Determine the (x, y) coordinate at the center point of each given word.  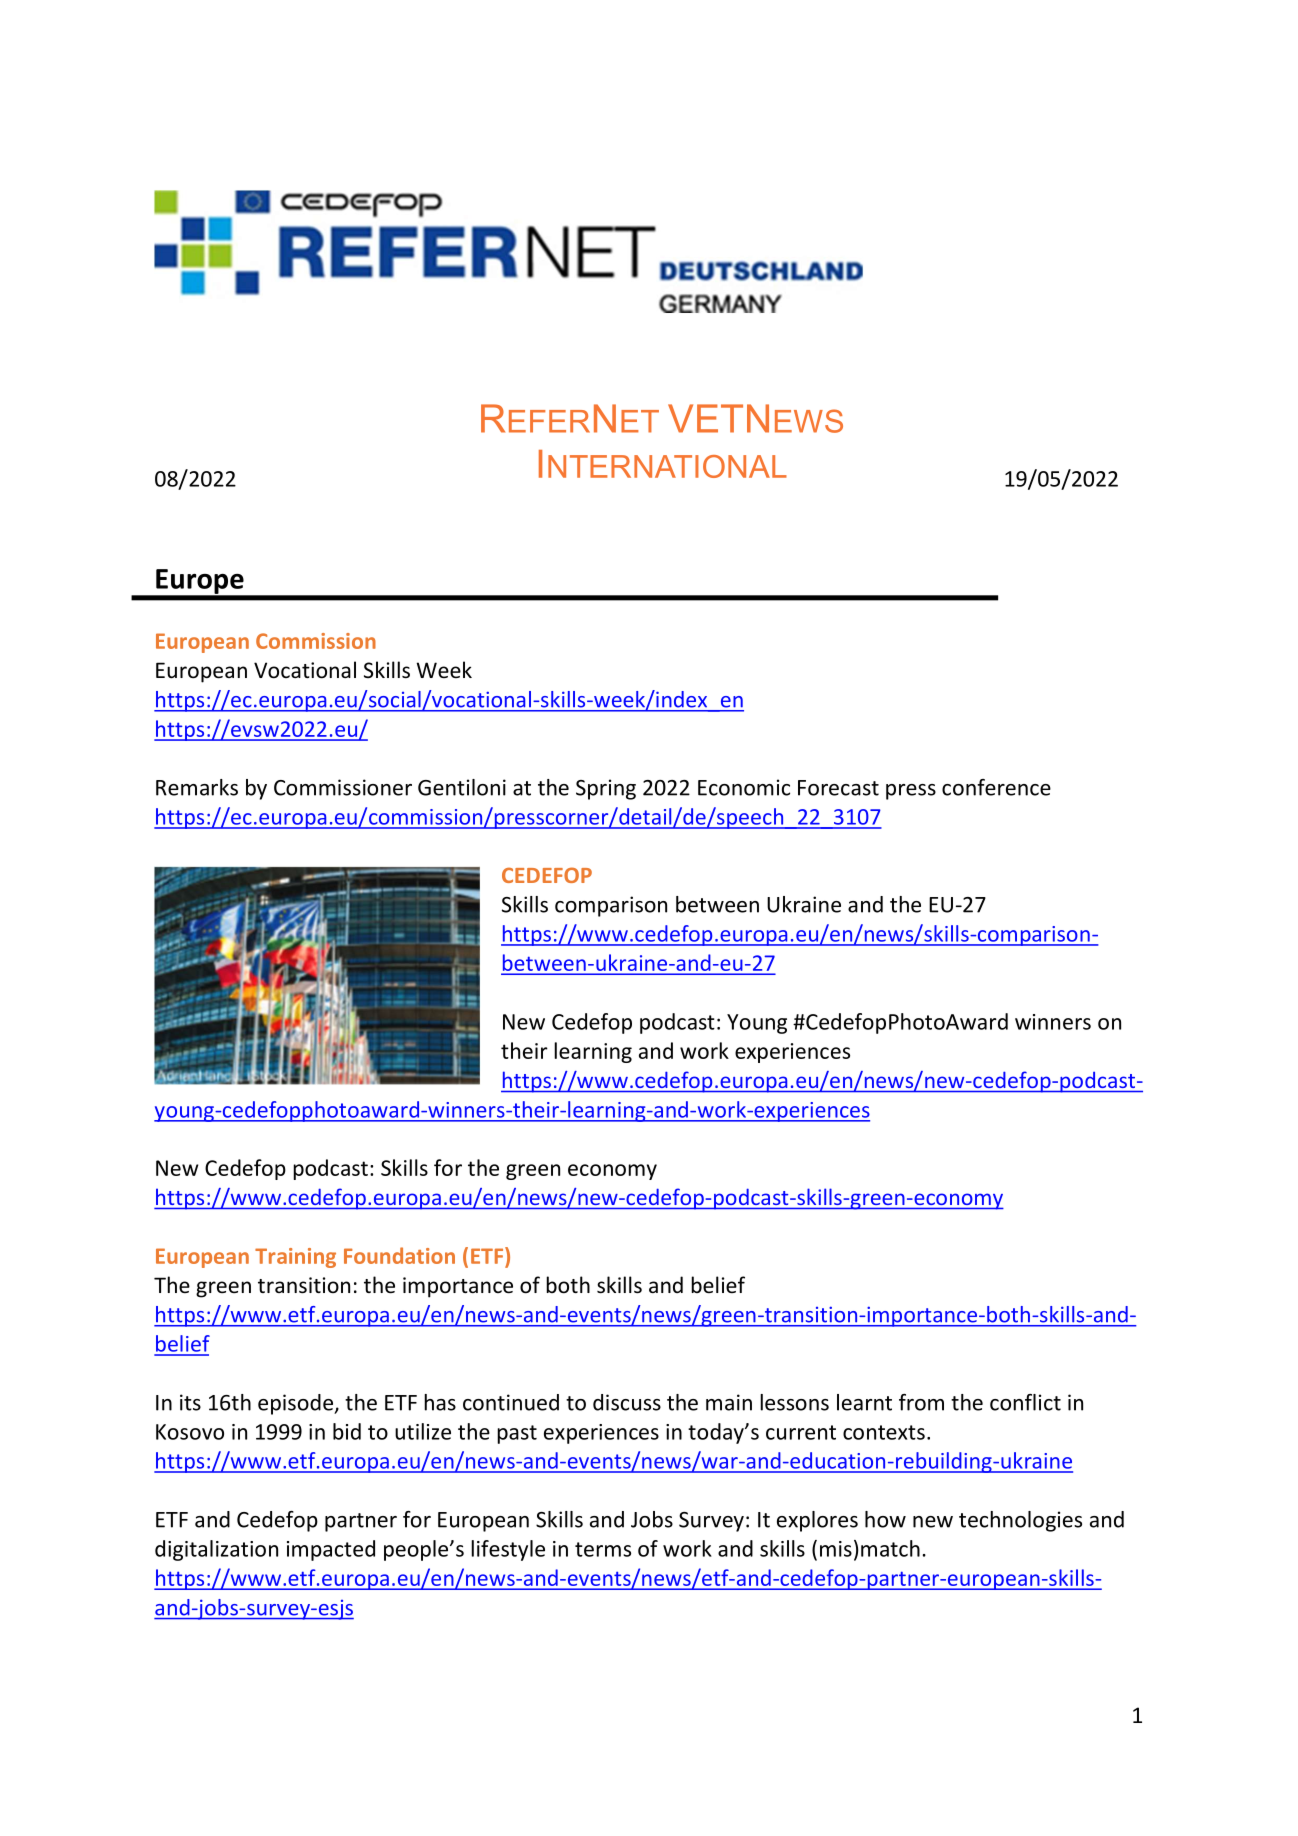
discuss (627, 1402)
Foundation (399, 1255)
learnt (864, 1402)
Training (295, 1258)
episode (296, 1404)
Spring (606, 789)
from (921, 1402)
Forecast (838, 788)
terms (603, 1549)
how (885, 1519)
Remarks (197, 787)
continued (511, 1402)
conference (996, 787)
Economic (744, 787)
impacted (331, 1550)
